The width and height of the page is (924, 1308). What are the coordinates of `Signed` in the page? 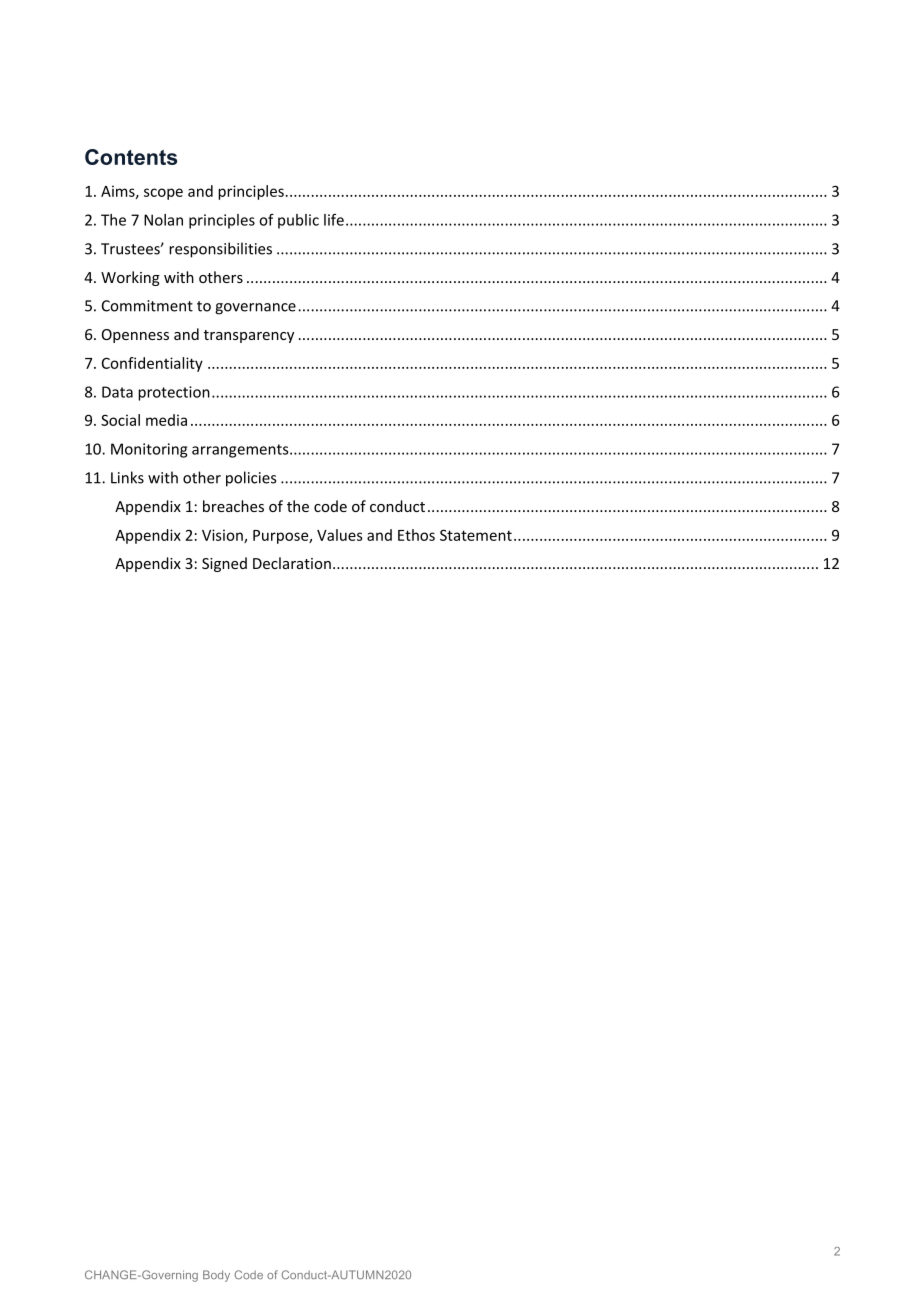 It's located at (224, 564).
